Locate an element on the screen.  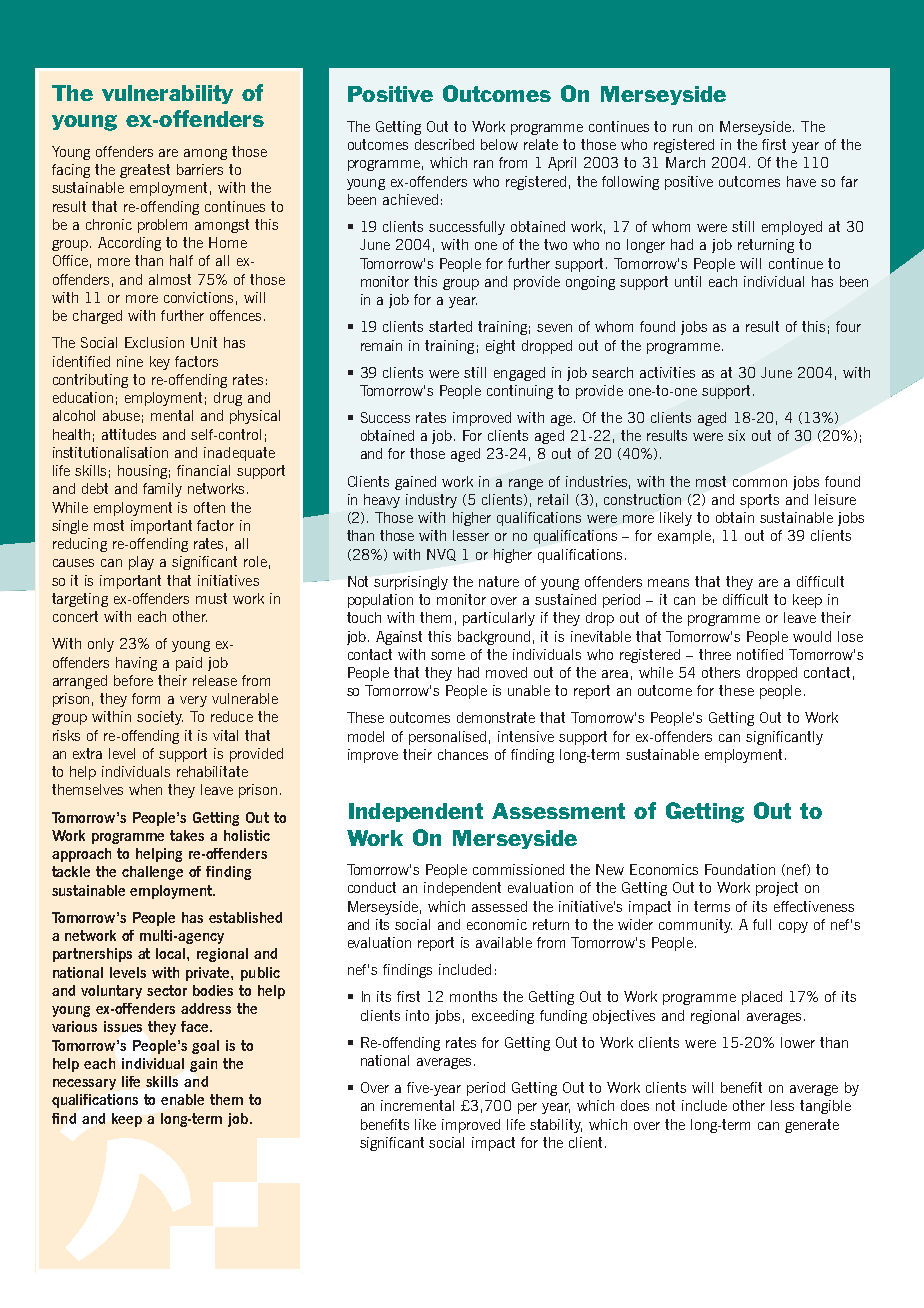
enable is located at coordinates (182, 1099).
